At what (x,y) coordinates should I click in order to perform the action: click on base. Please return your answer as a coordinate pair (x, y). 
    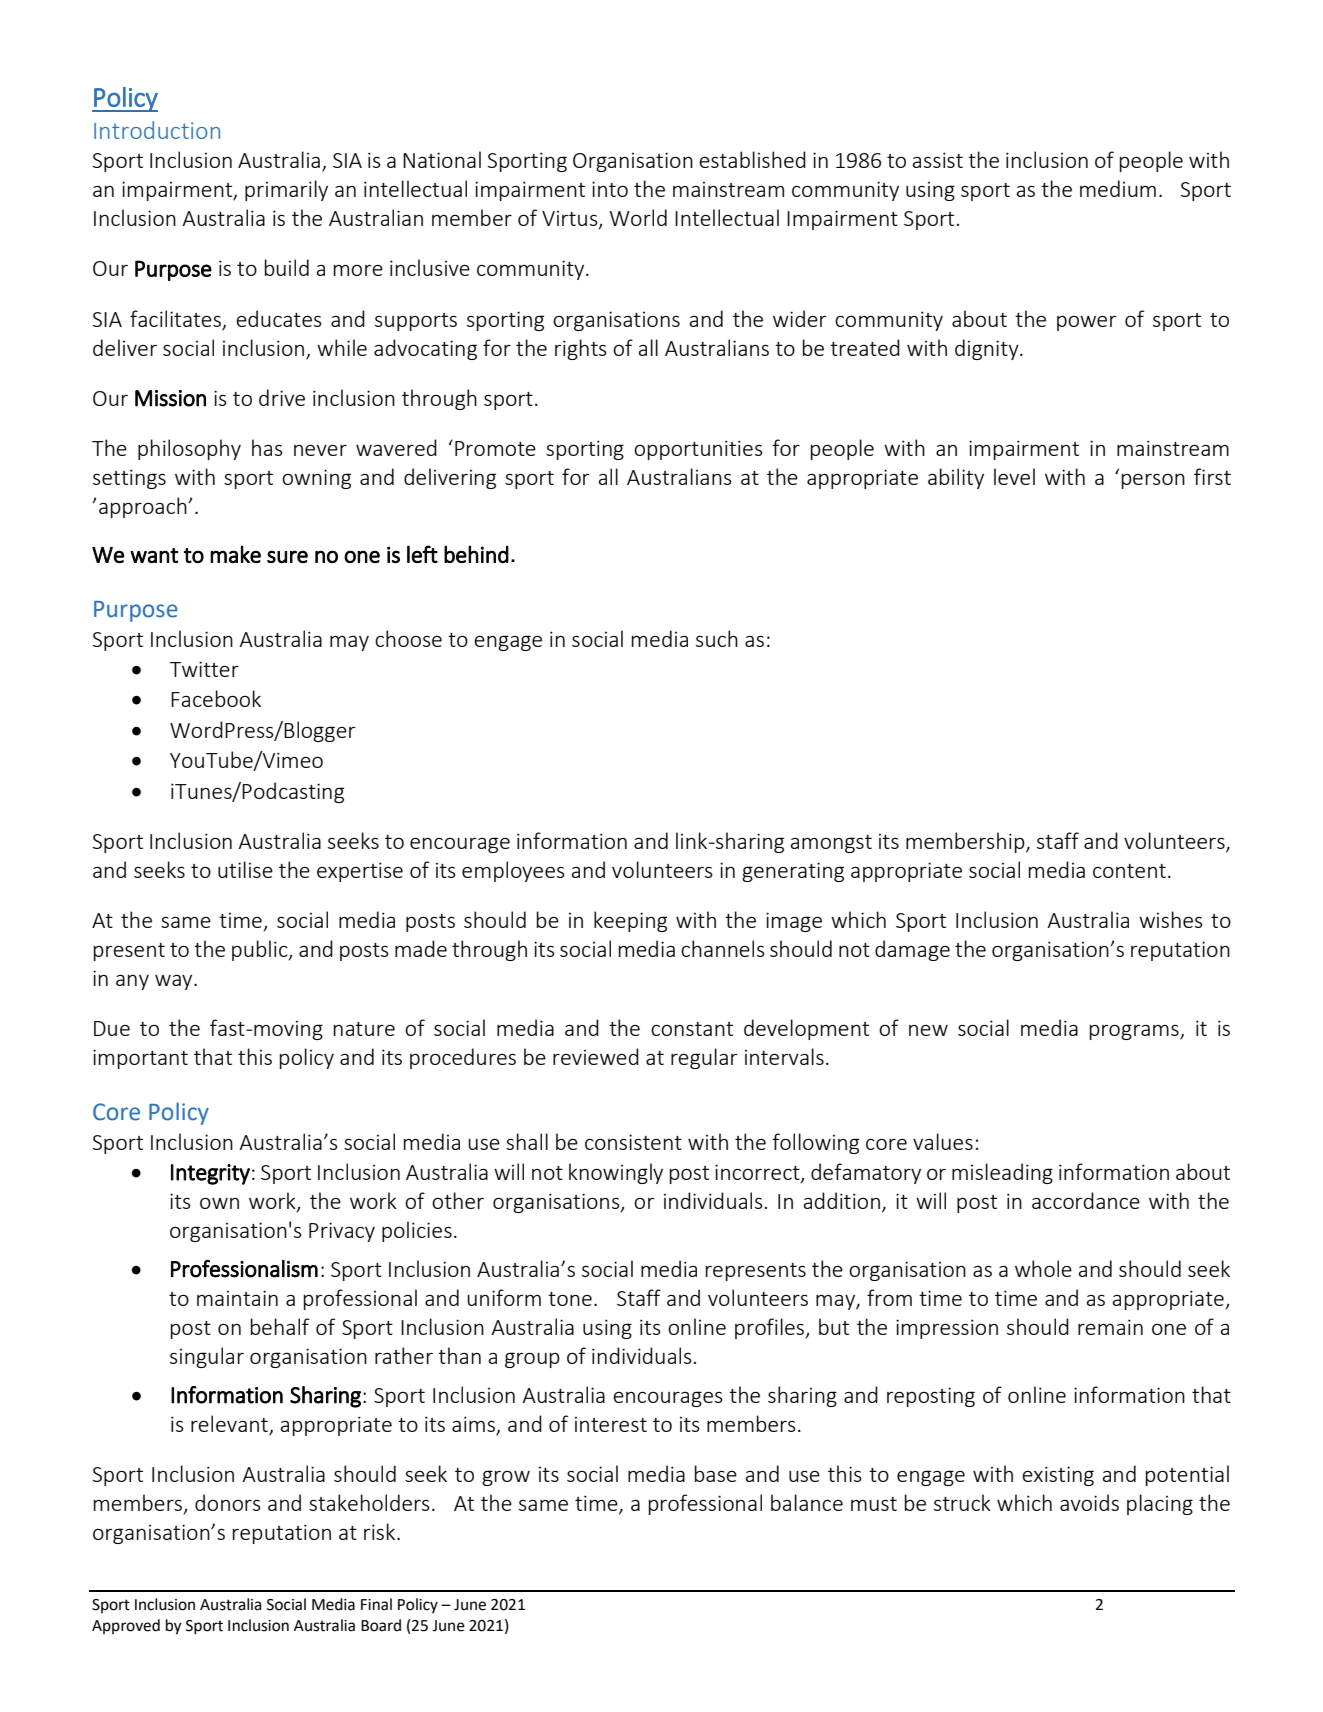
    Looking at the image, I should click on (716, 1473).
